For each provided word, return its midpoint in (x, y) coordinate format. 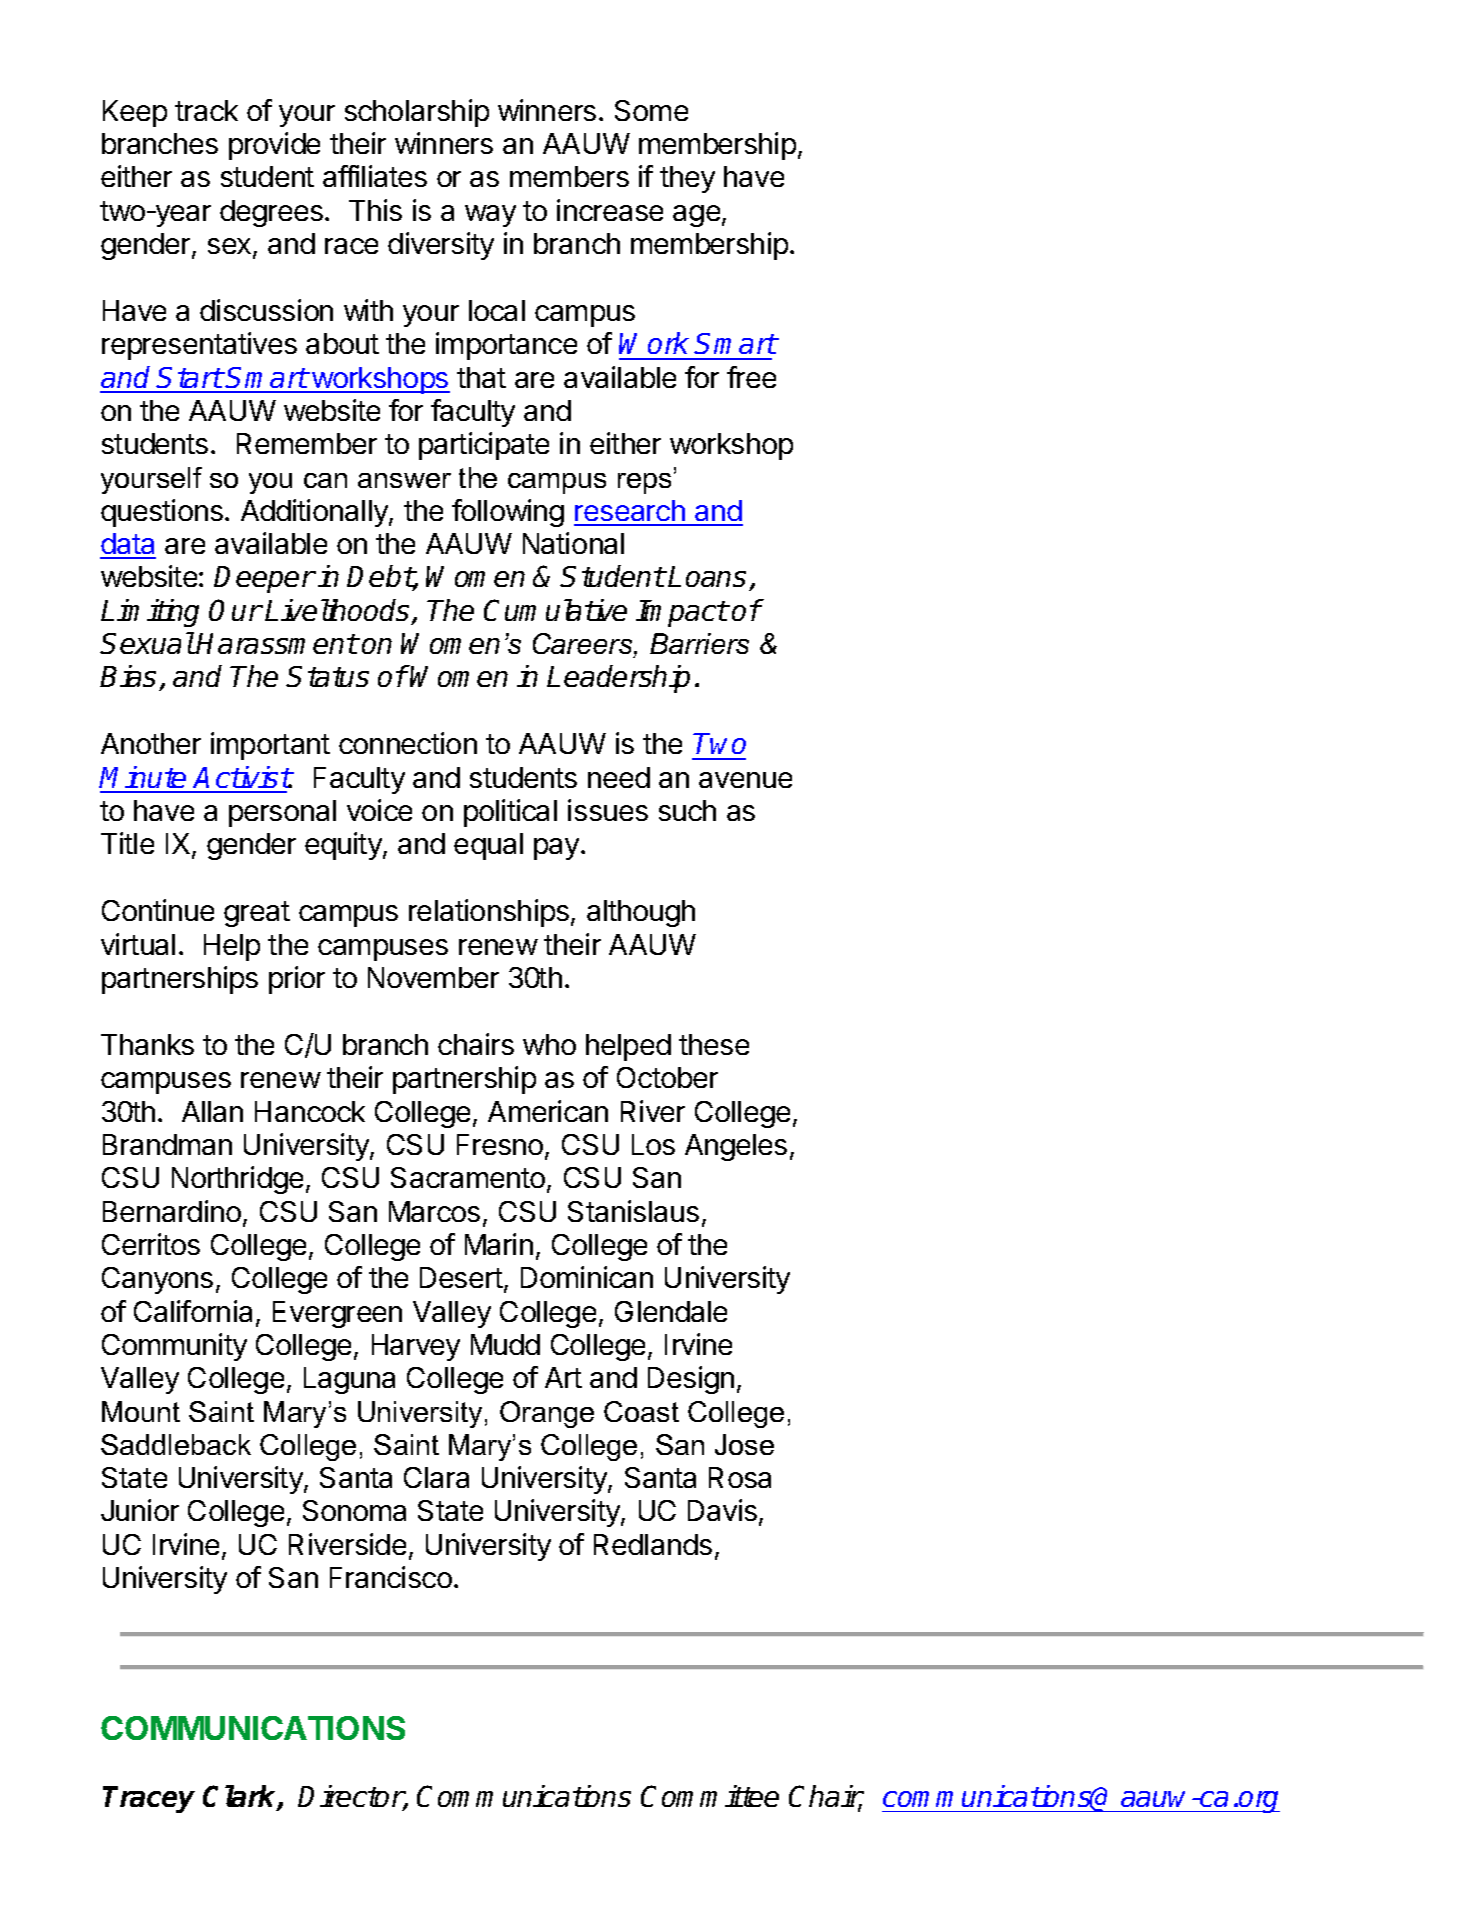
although (641, 913)
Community (174, 1347)
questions (162, 513)
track (206, 110)
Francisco (391, 1577)
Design (691, 1380)
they (687, 179)
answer (404, 480)
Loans (709, 578)
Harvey (416, 1347)
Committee (710, 1796)
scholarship (417, 113)
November (433, 977)
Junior (140, 1510)
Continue (158, 910)
